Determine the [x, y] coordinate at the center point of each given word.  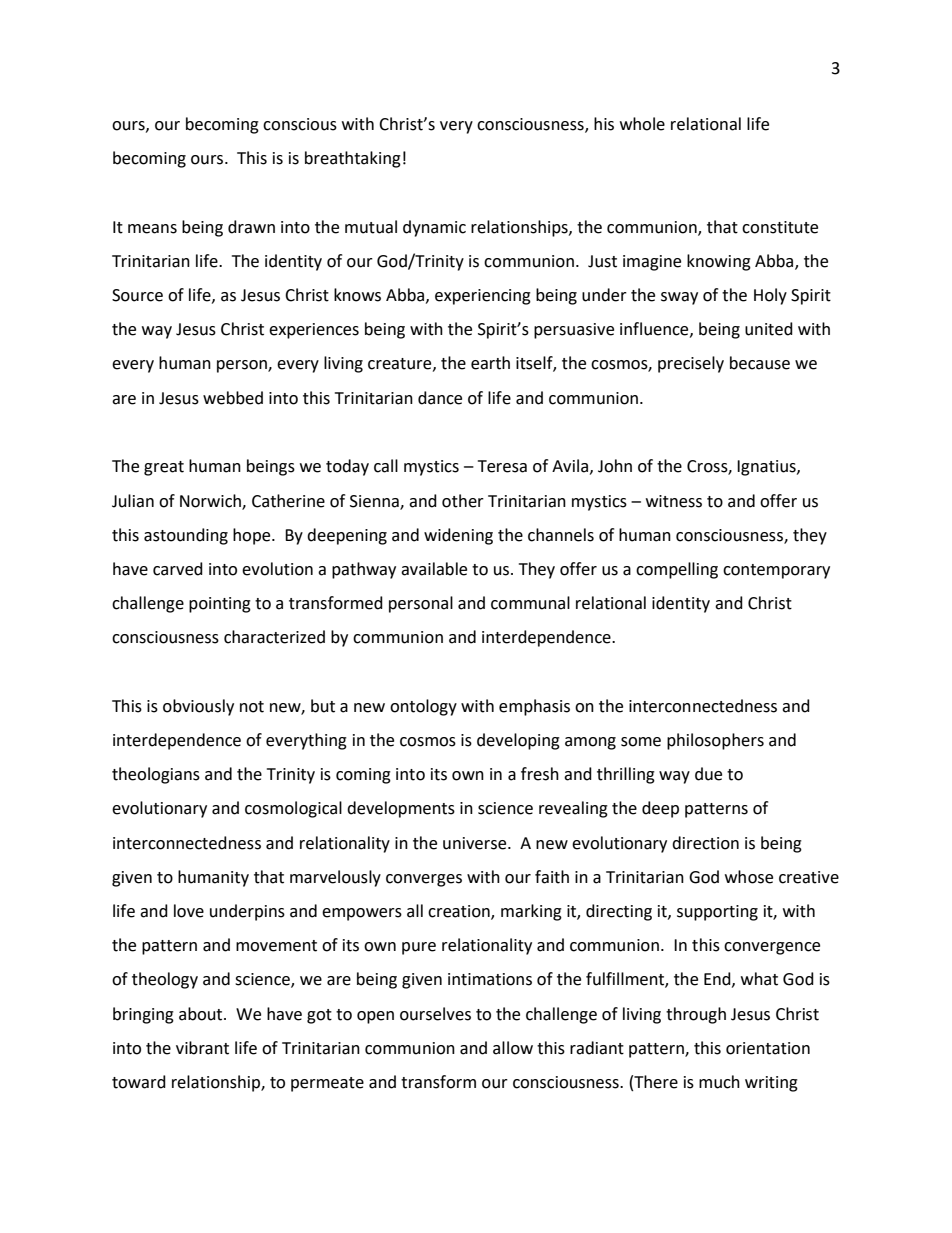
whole [642, 124]
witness [674, 501]
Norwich [211, 501]
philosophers [715, 741]
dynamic [434, 228]
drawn [251, 227]
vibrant [202, 1048]
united [769, 329]
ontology [423, 707]
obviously [198, 707]
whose [749, 877]
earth [490, 363]
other [463, 501]
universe [476, 843]
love [189, 911]
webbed [233, 398]
